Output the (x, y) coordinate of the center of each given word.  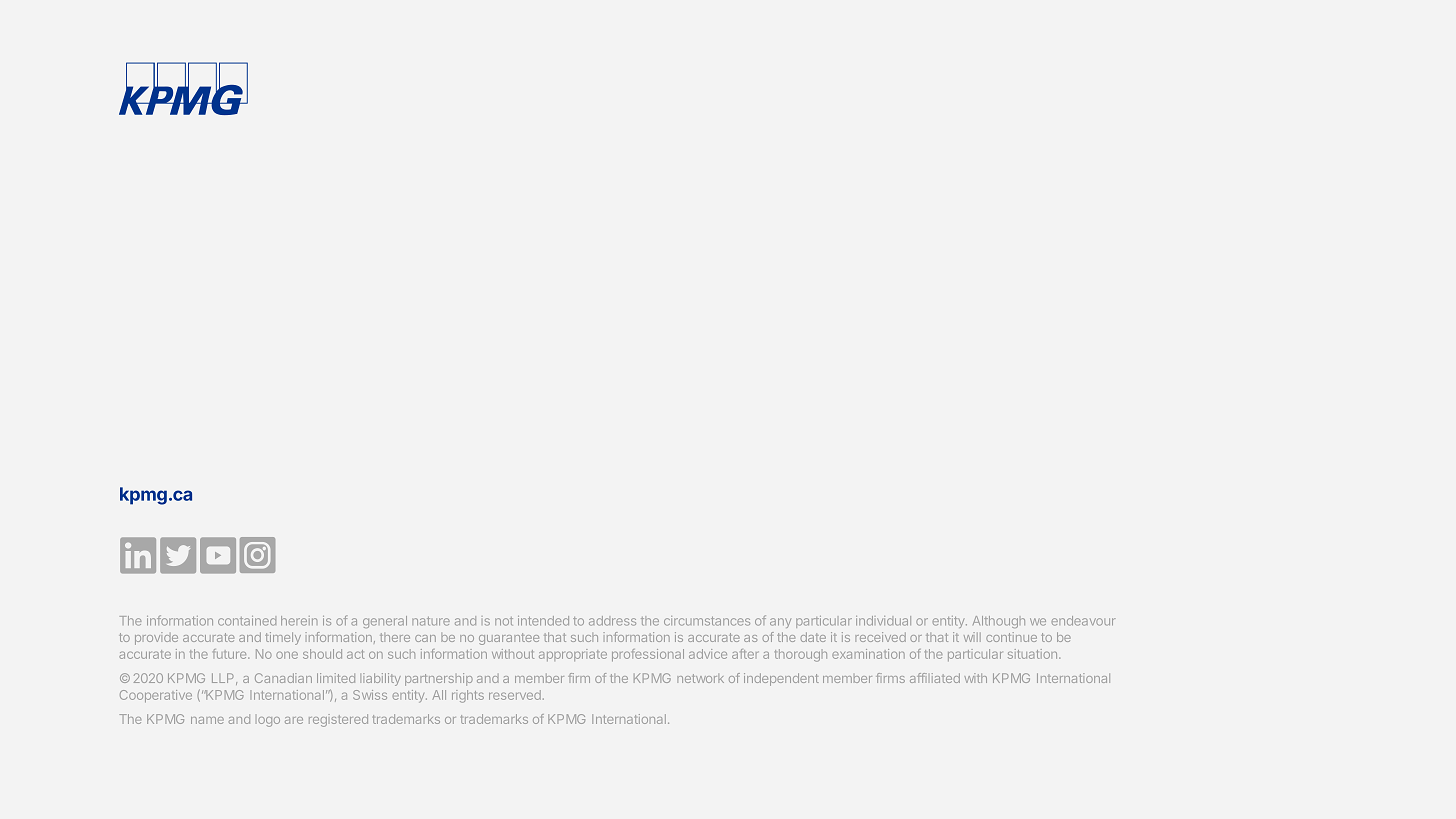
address (612, 621)
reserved (515, 695)
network (700, 678)
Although (999, 622)
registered (338, 720)
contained (247, 621)
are (294, 720)
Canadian (283, 678)
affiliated (935, 678)
